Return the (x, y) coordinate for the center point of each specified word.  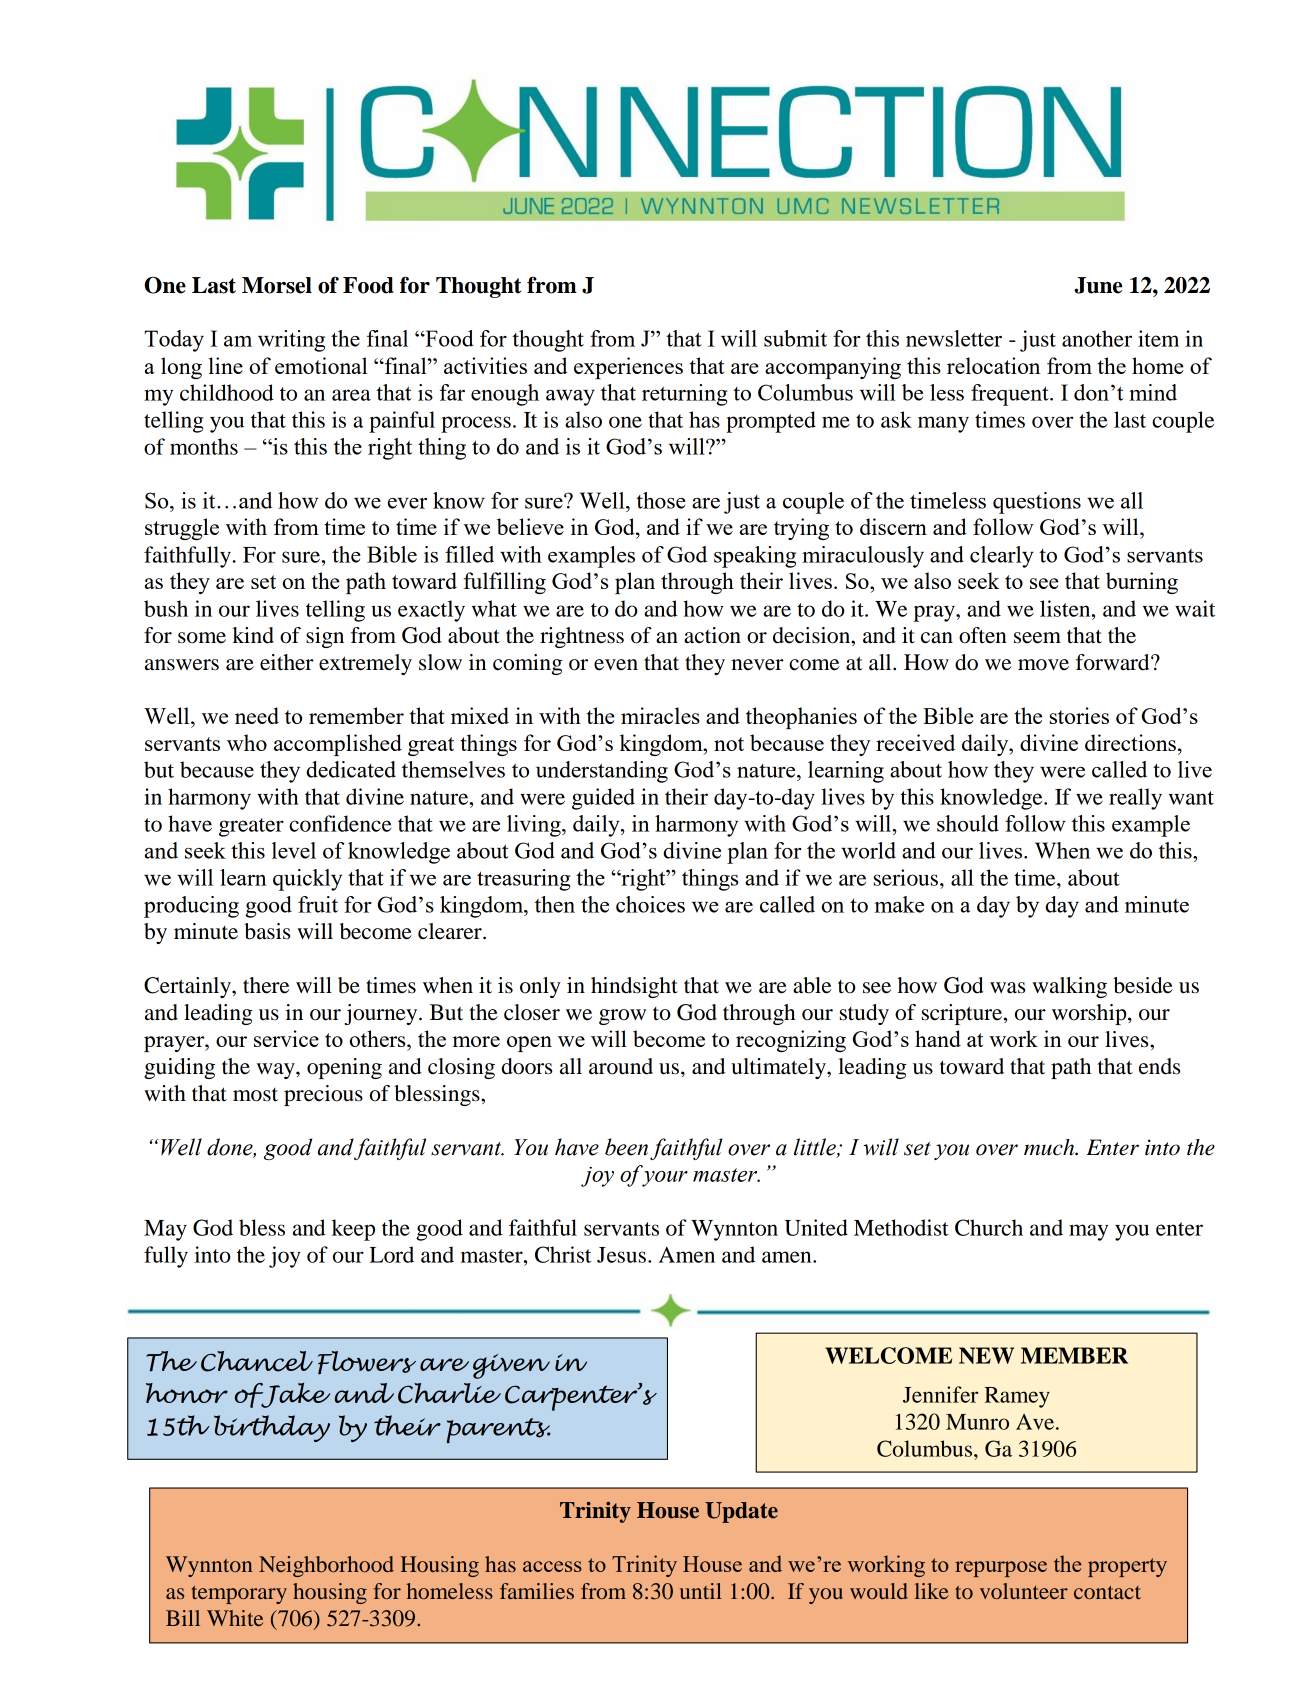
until (701, 1591)
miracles (660, 715)
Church (989, 1227)
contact (1107, 1592)
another (1097, 338)
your (665, 1179)
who (247, 742)
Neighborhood (326, 1566)
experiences (628, 368)
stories (1079, 715)
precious (323, 1095)
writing (291, 341)
